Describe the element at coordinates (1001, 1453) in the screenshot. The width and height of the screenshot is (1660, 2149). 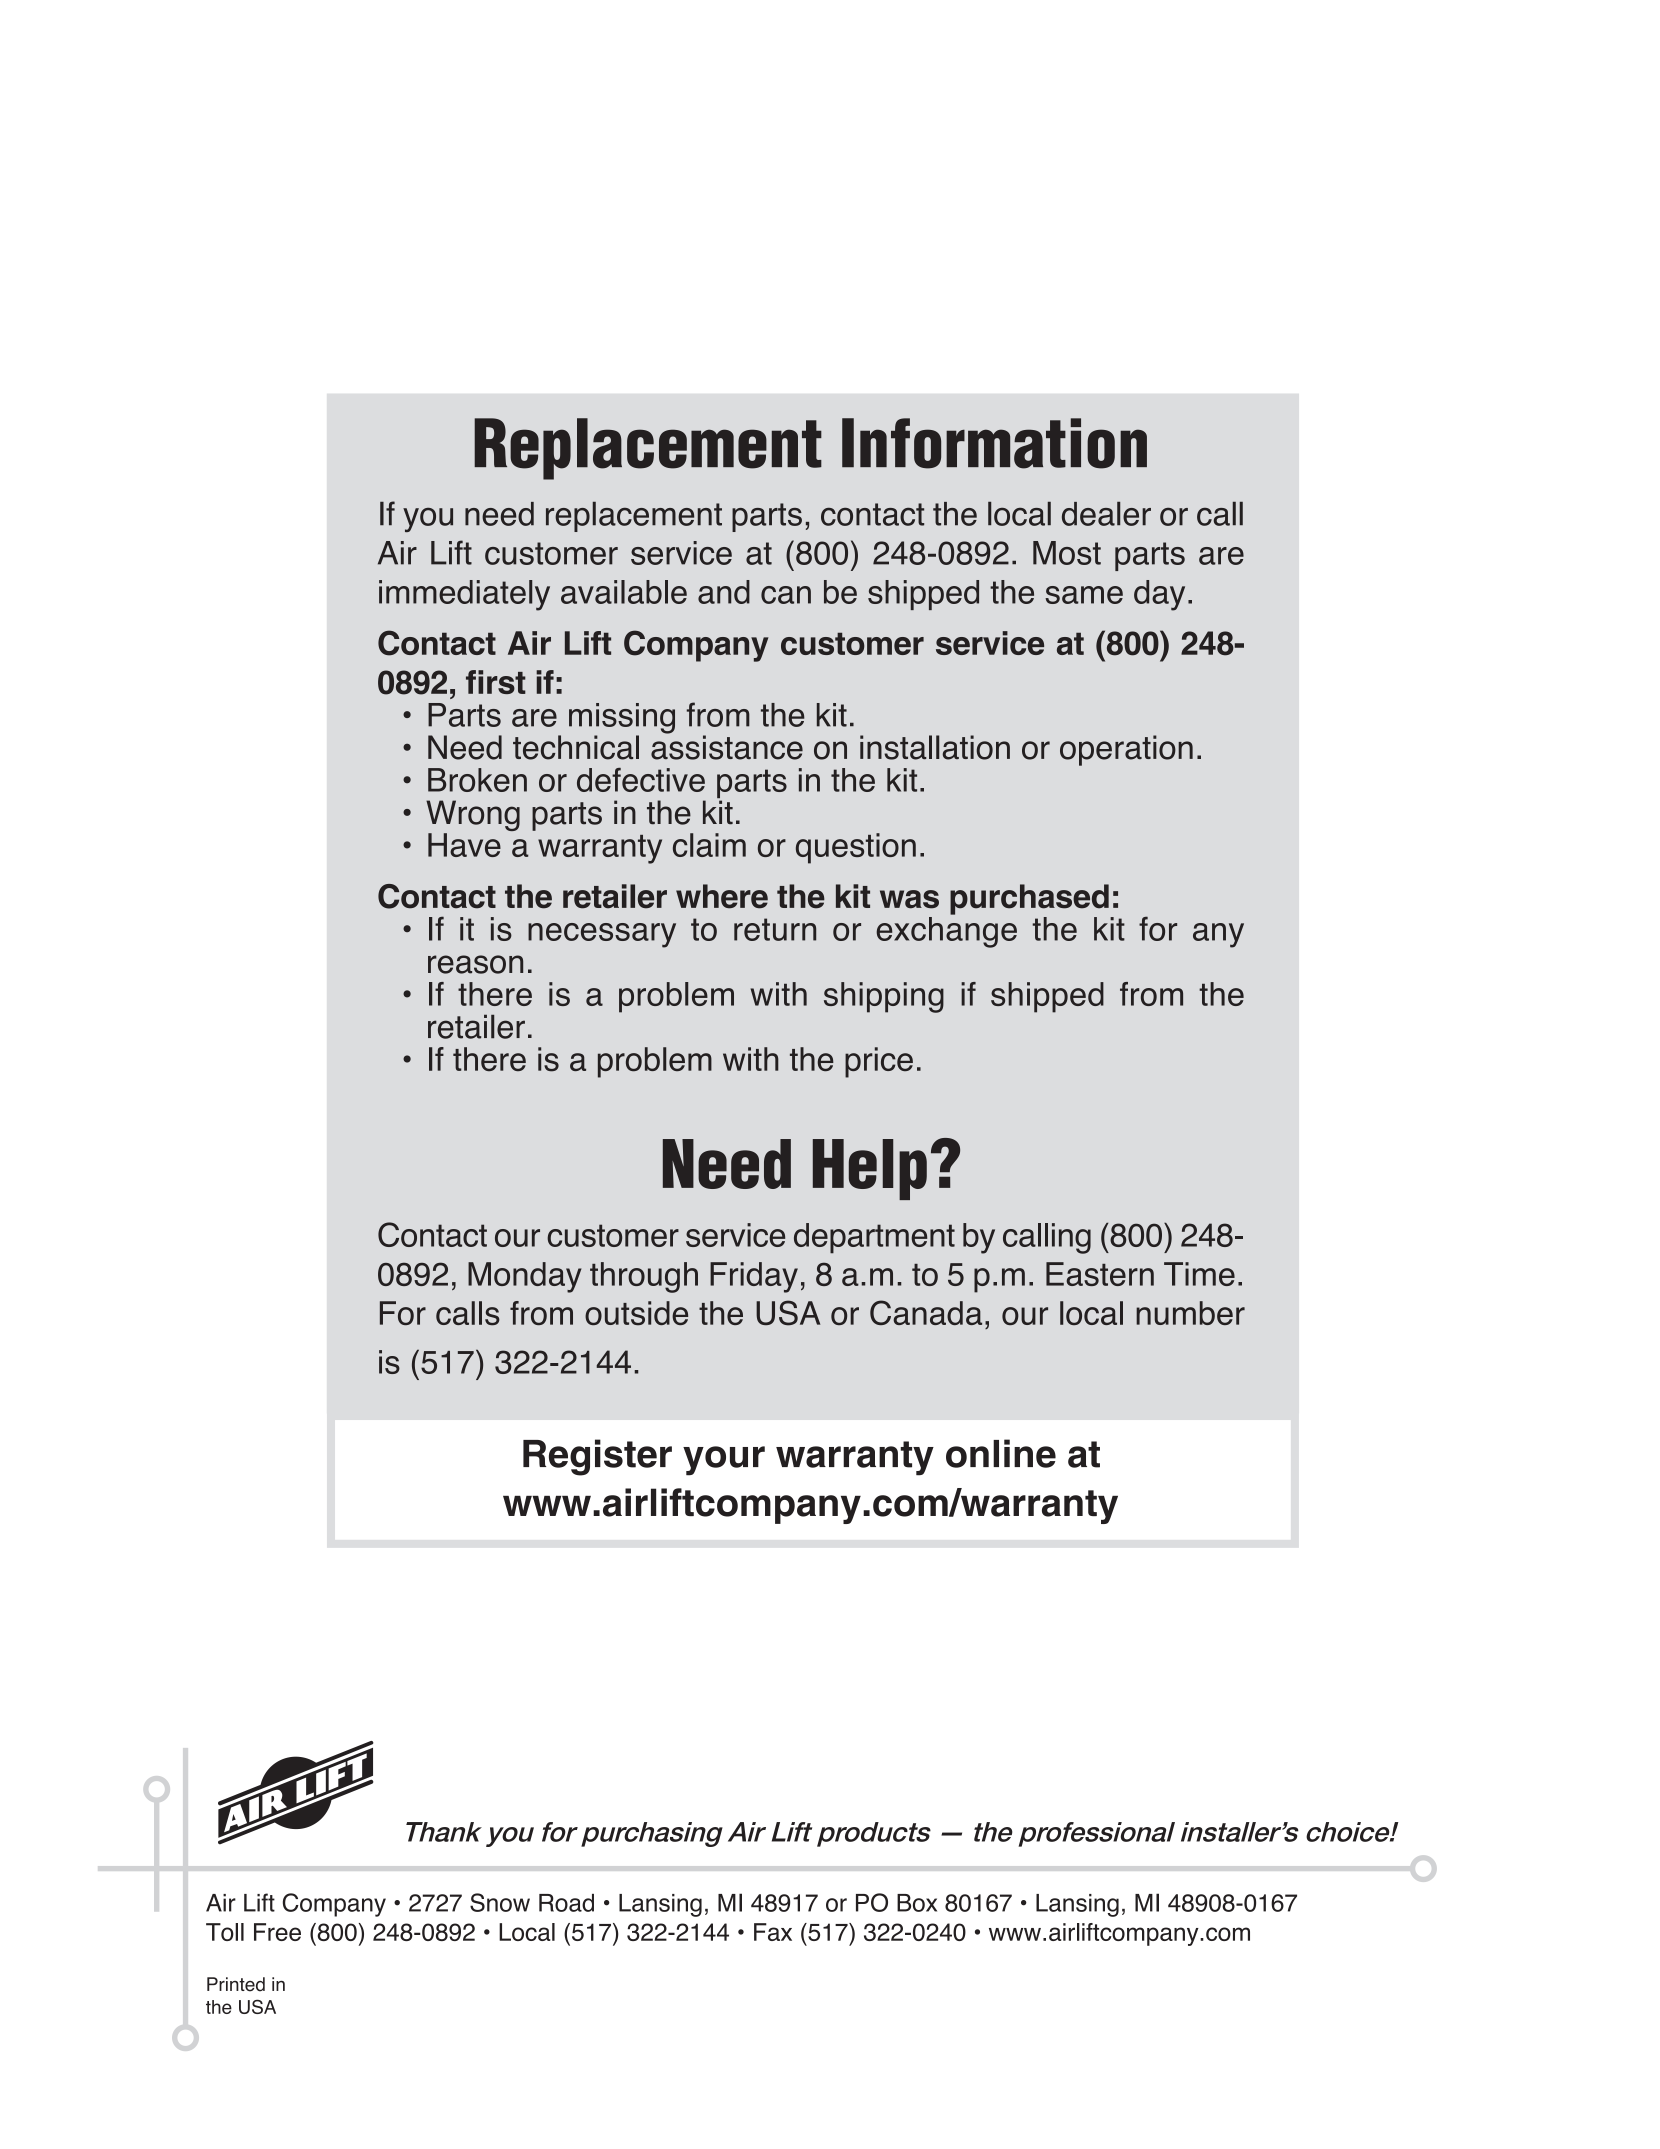
I see `online` at that location.
